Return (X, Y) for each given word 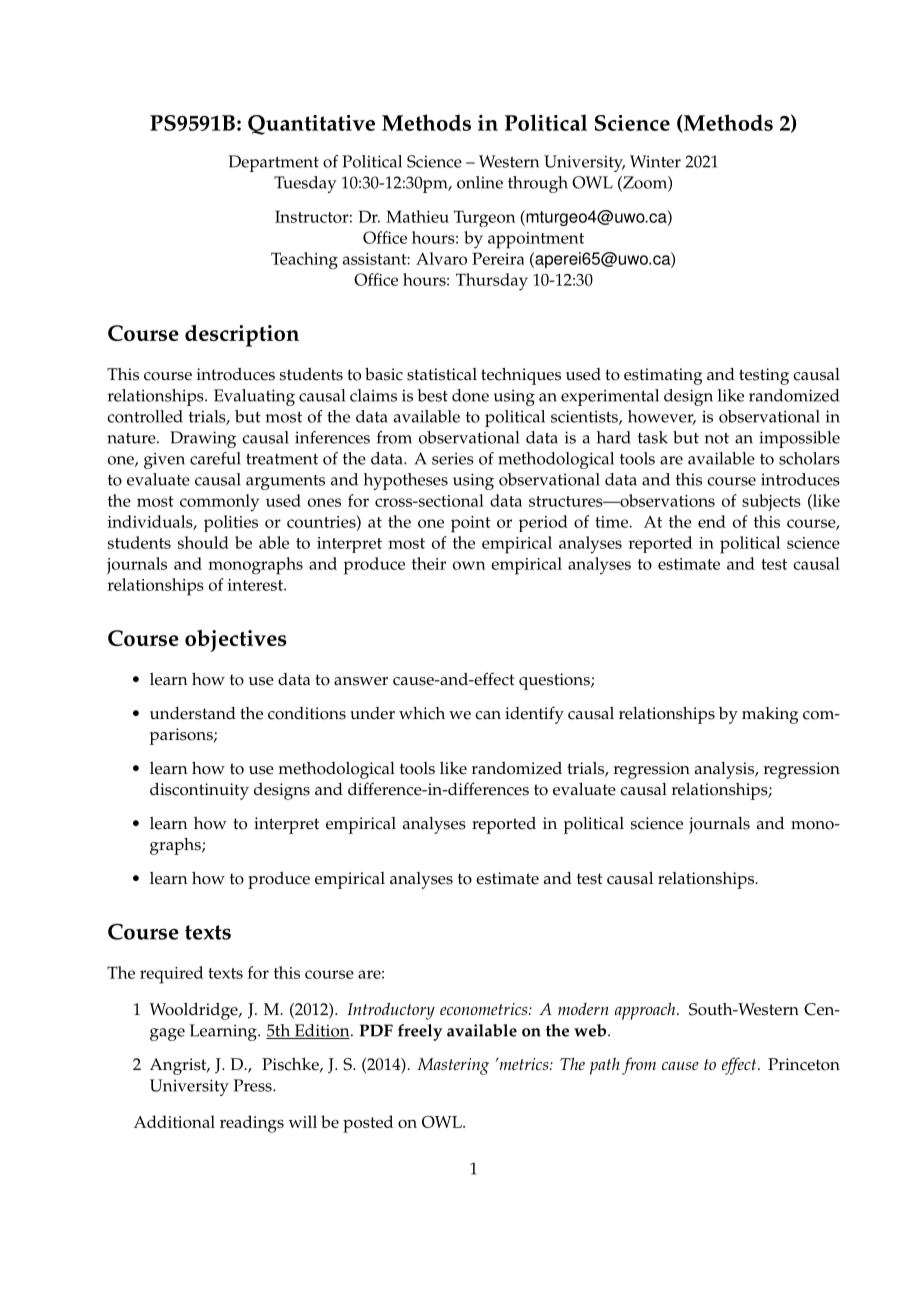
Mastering (453, 1066)
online (480, 182)
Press (254, 1085)
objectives (236, 641)
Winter (655, 161)
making (770, 715)
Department (274, 163)
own (469, 565)
